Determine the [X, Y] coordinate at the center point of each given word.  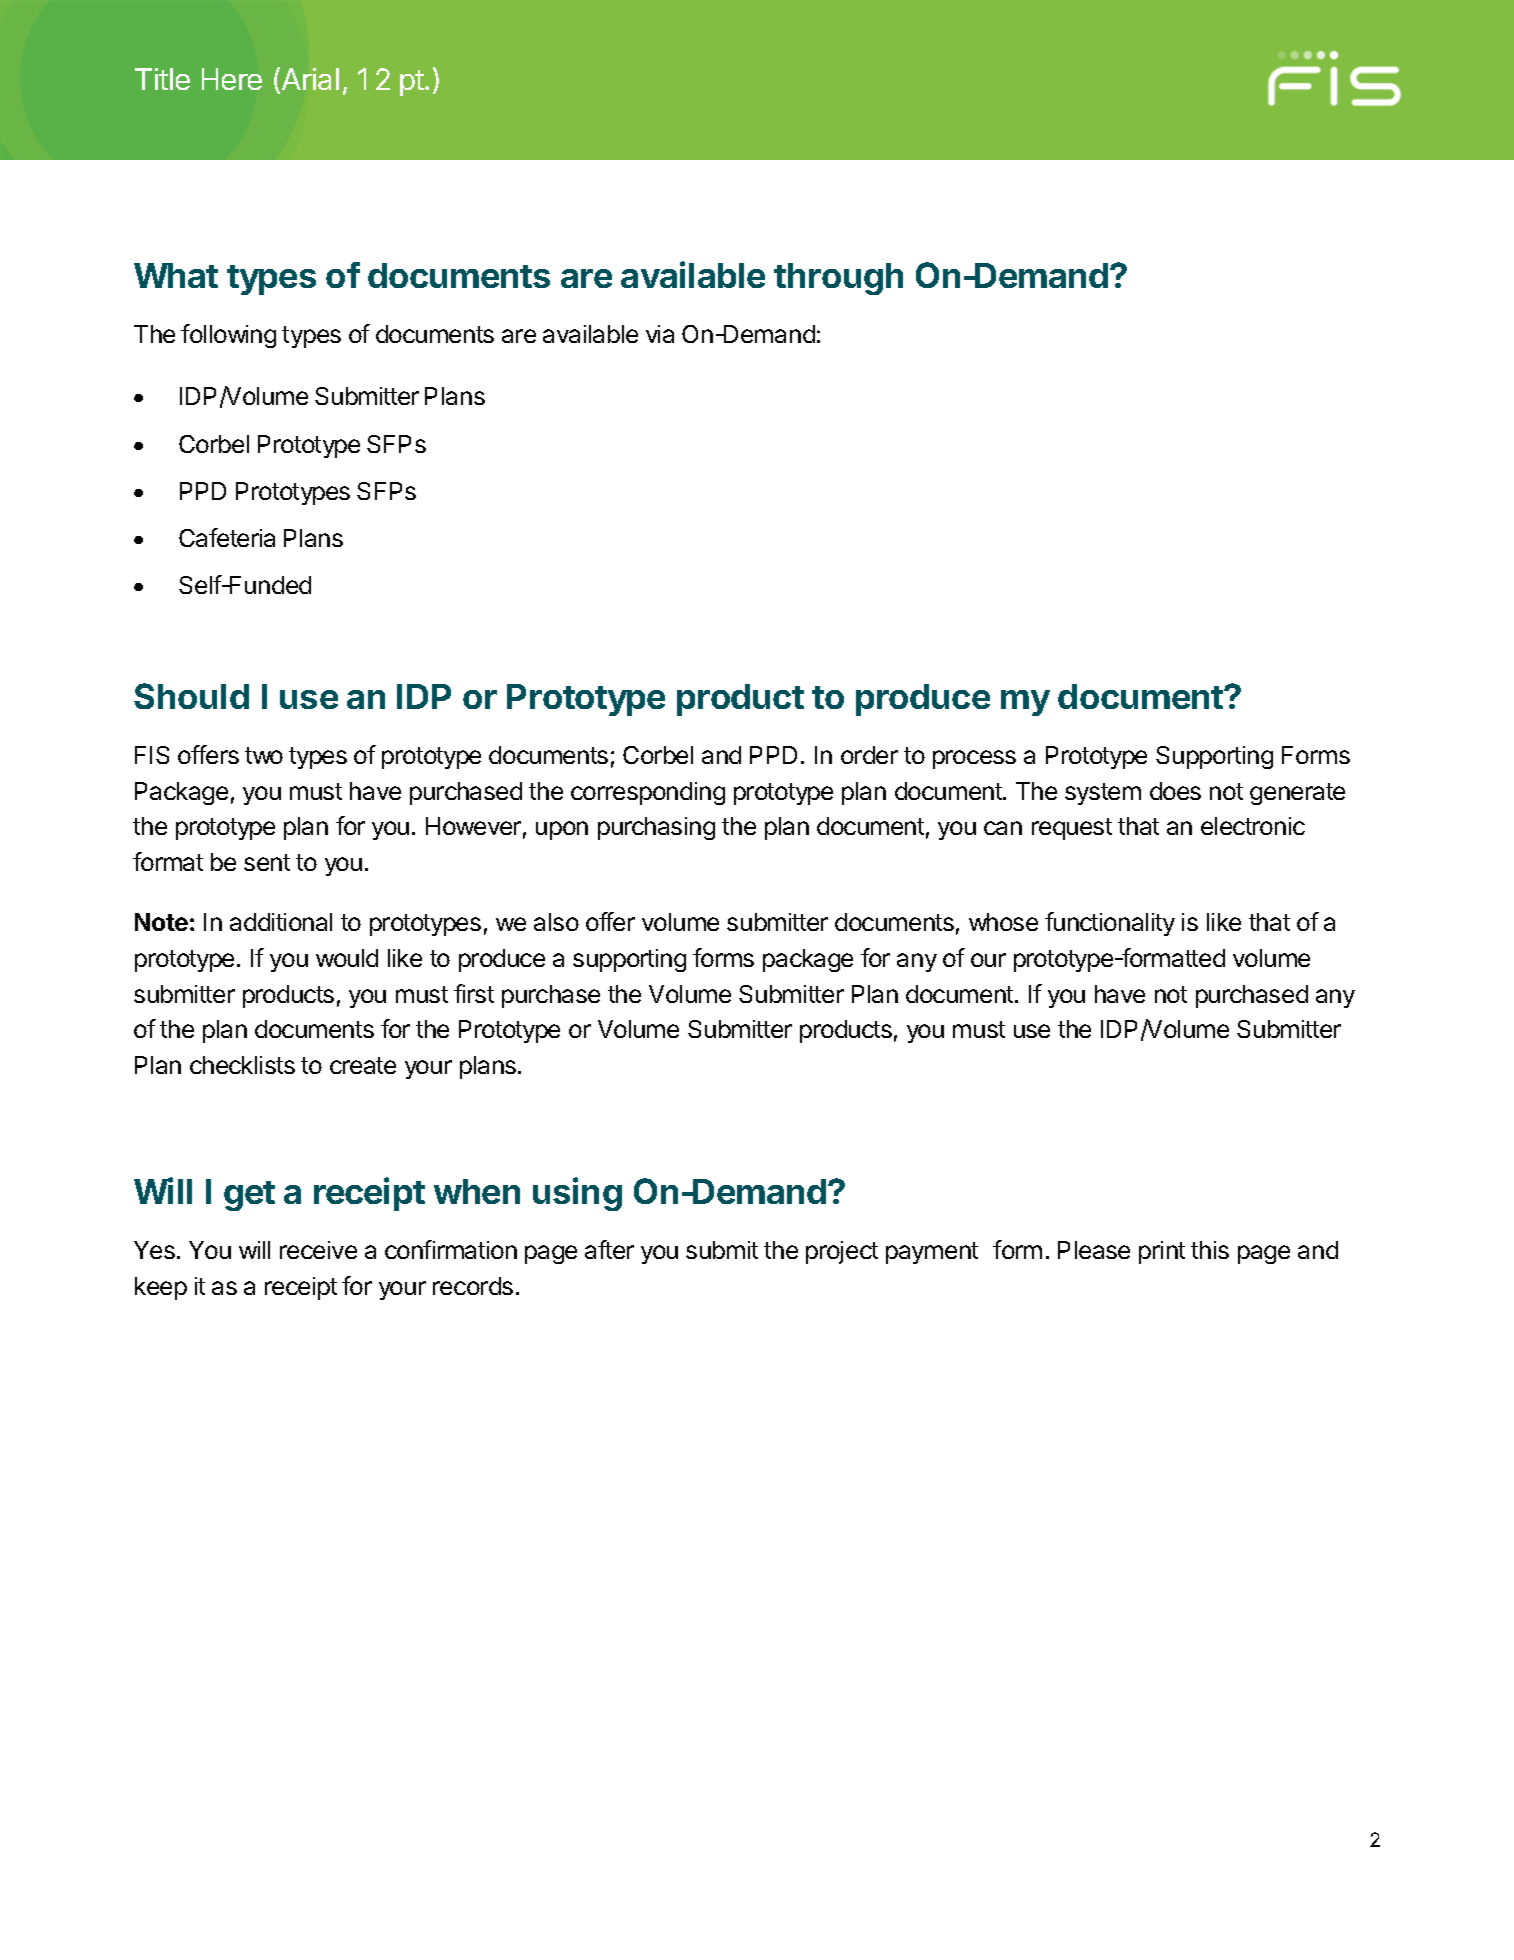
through [838, 279]
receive [318, 1250]
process [974, 759]
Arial [310, 79]
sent [267, 862]
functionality [1110, 924]
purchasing [656, 828]
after [609, 1249]
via [660, 334]
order [869, 755]
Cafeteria [227, 537]
